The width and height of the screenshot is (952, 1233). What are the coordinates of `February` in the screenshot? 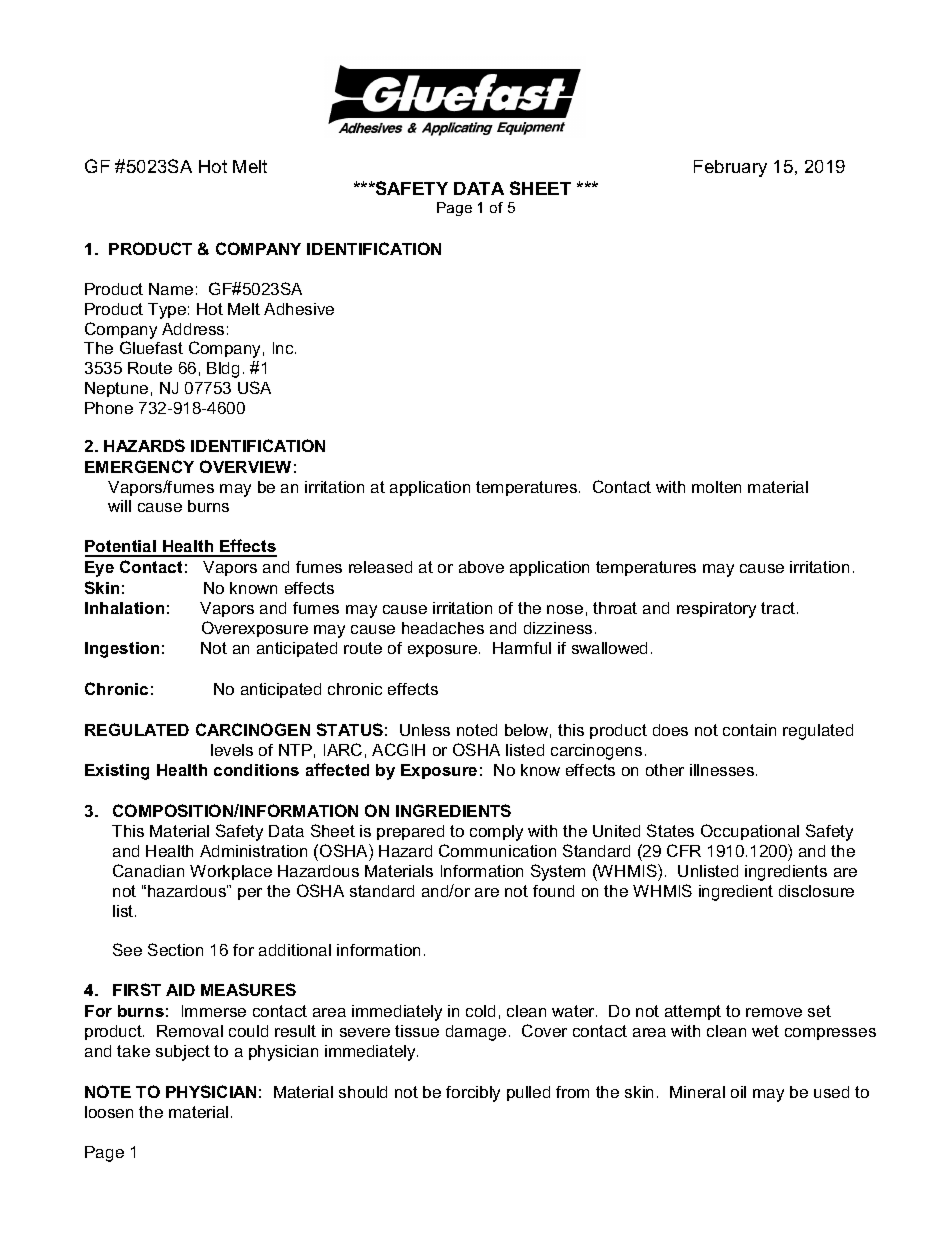 It's located at (730, 168).
